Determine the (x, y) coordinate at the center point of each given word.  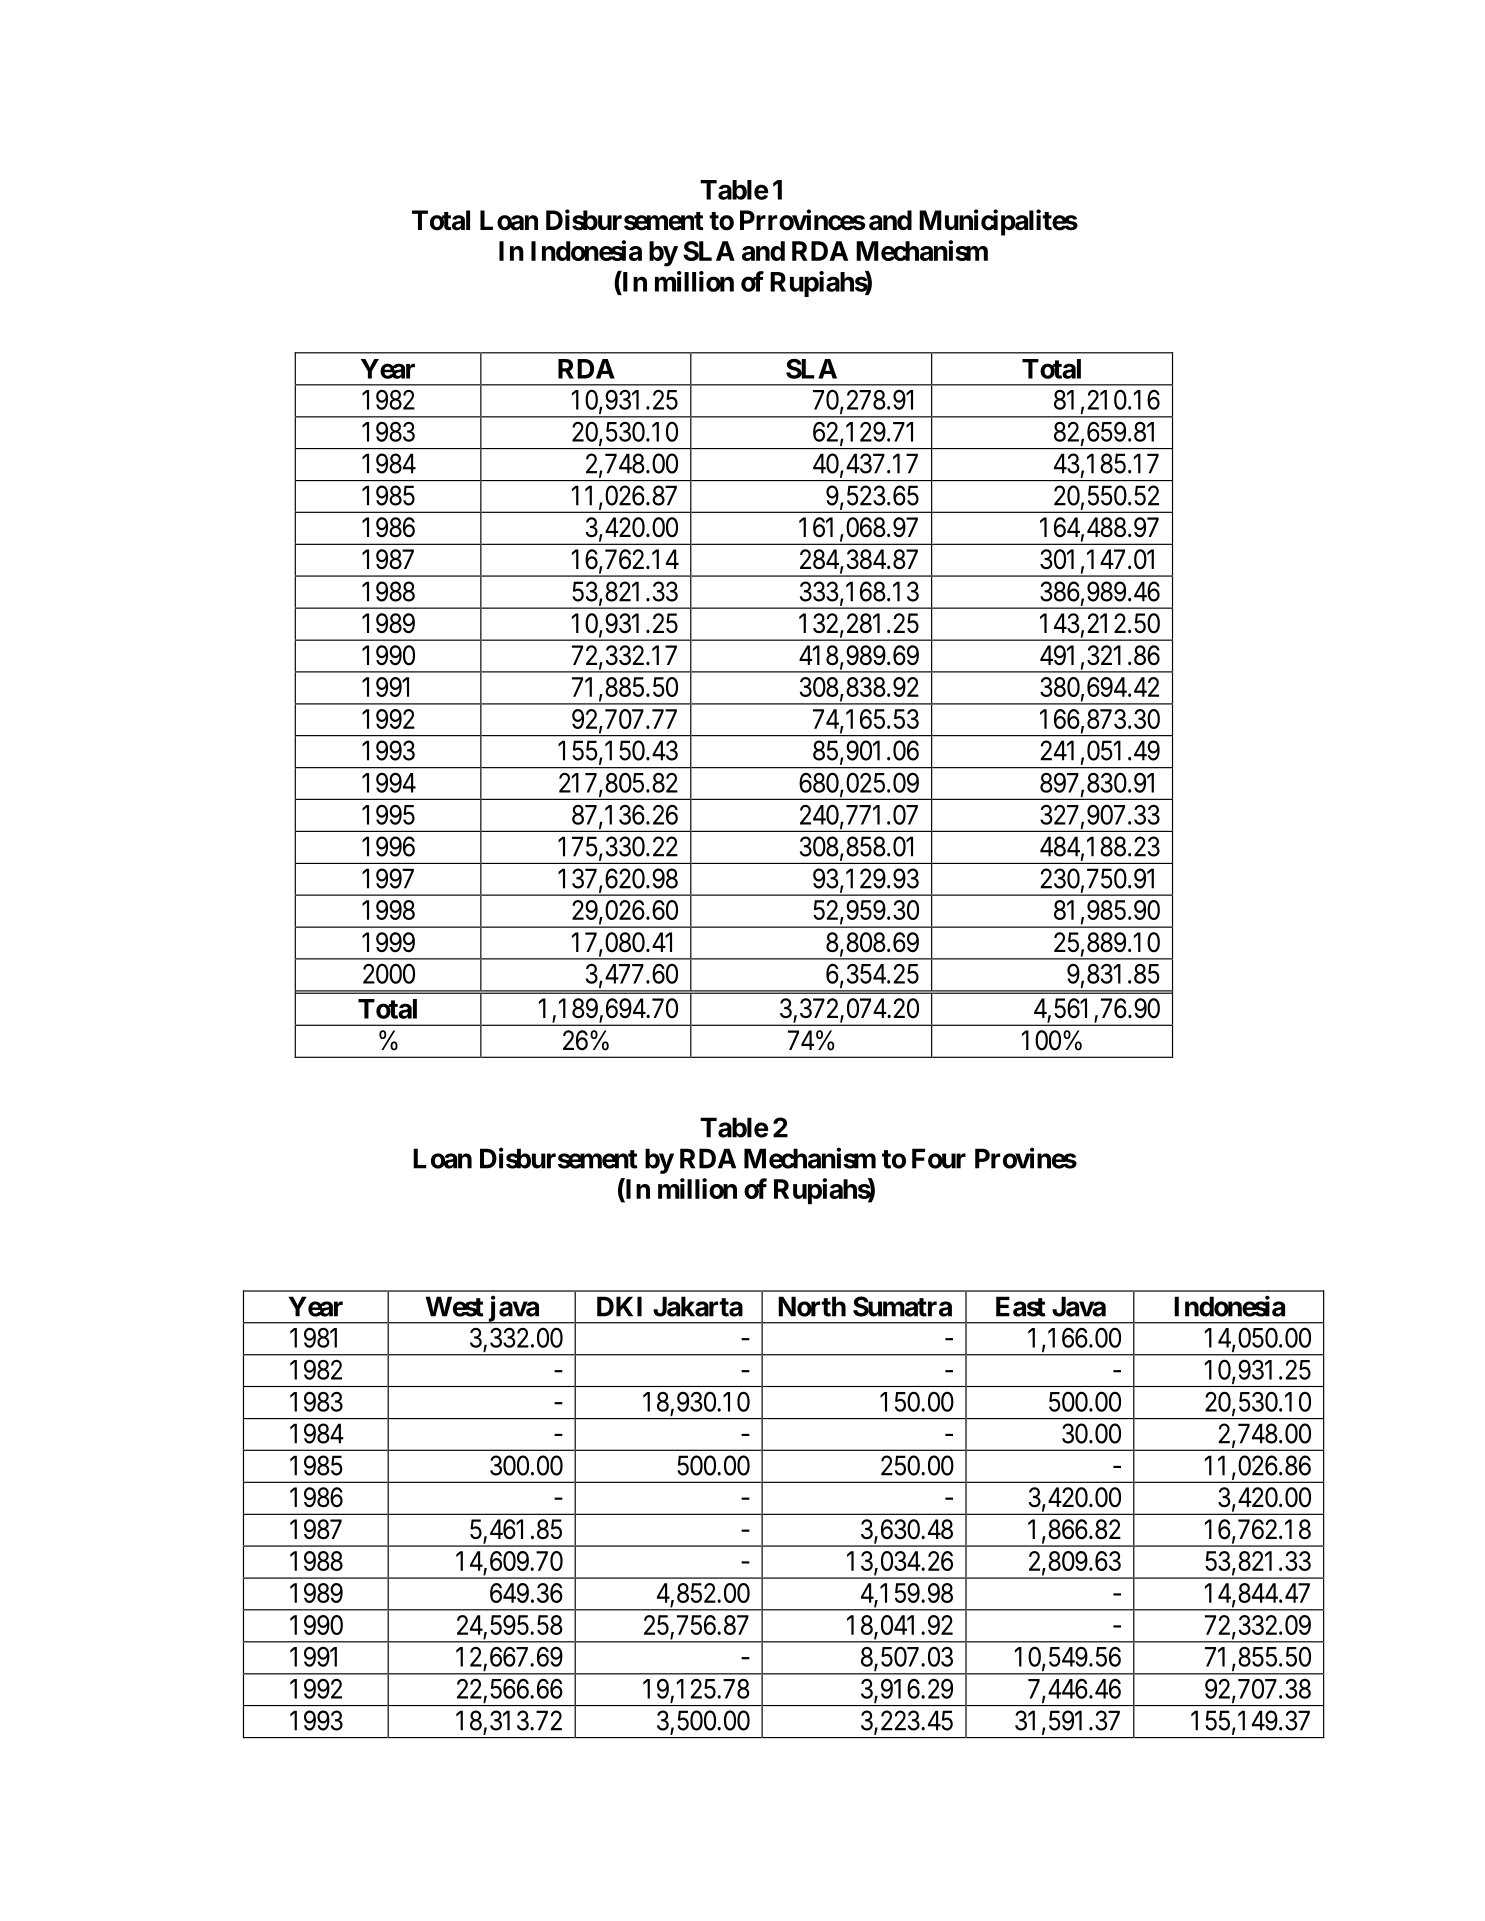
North (812, 1306)
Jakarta (698, 1306)
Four (939, 1158)
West (455, 1306)
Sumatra (902, 1306)
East (1021, 1306)
